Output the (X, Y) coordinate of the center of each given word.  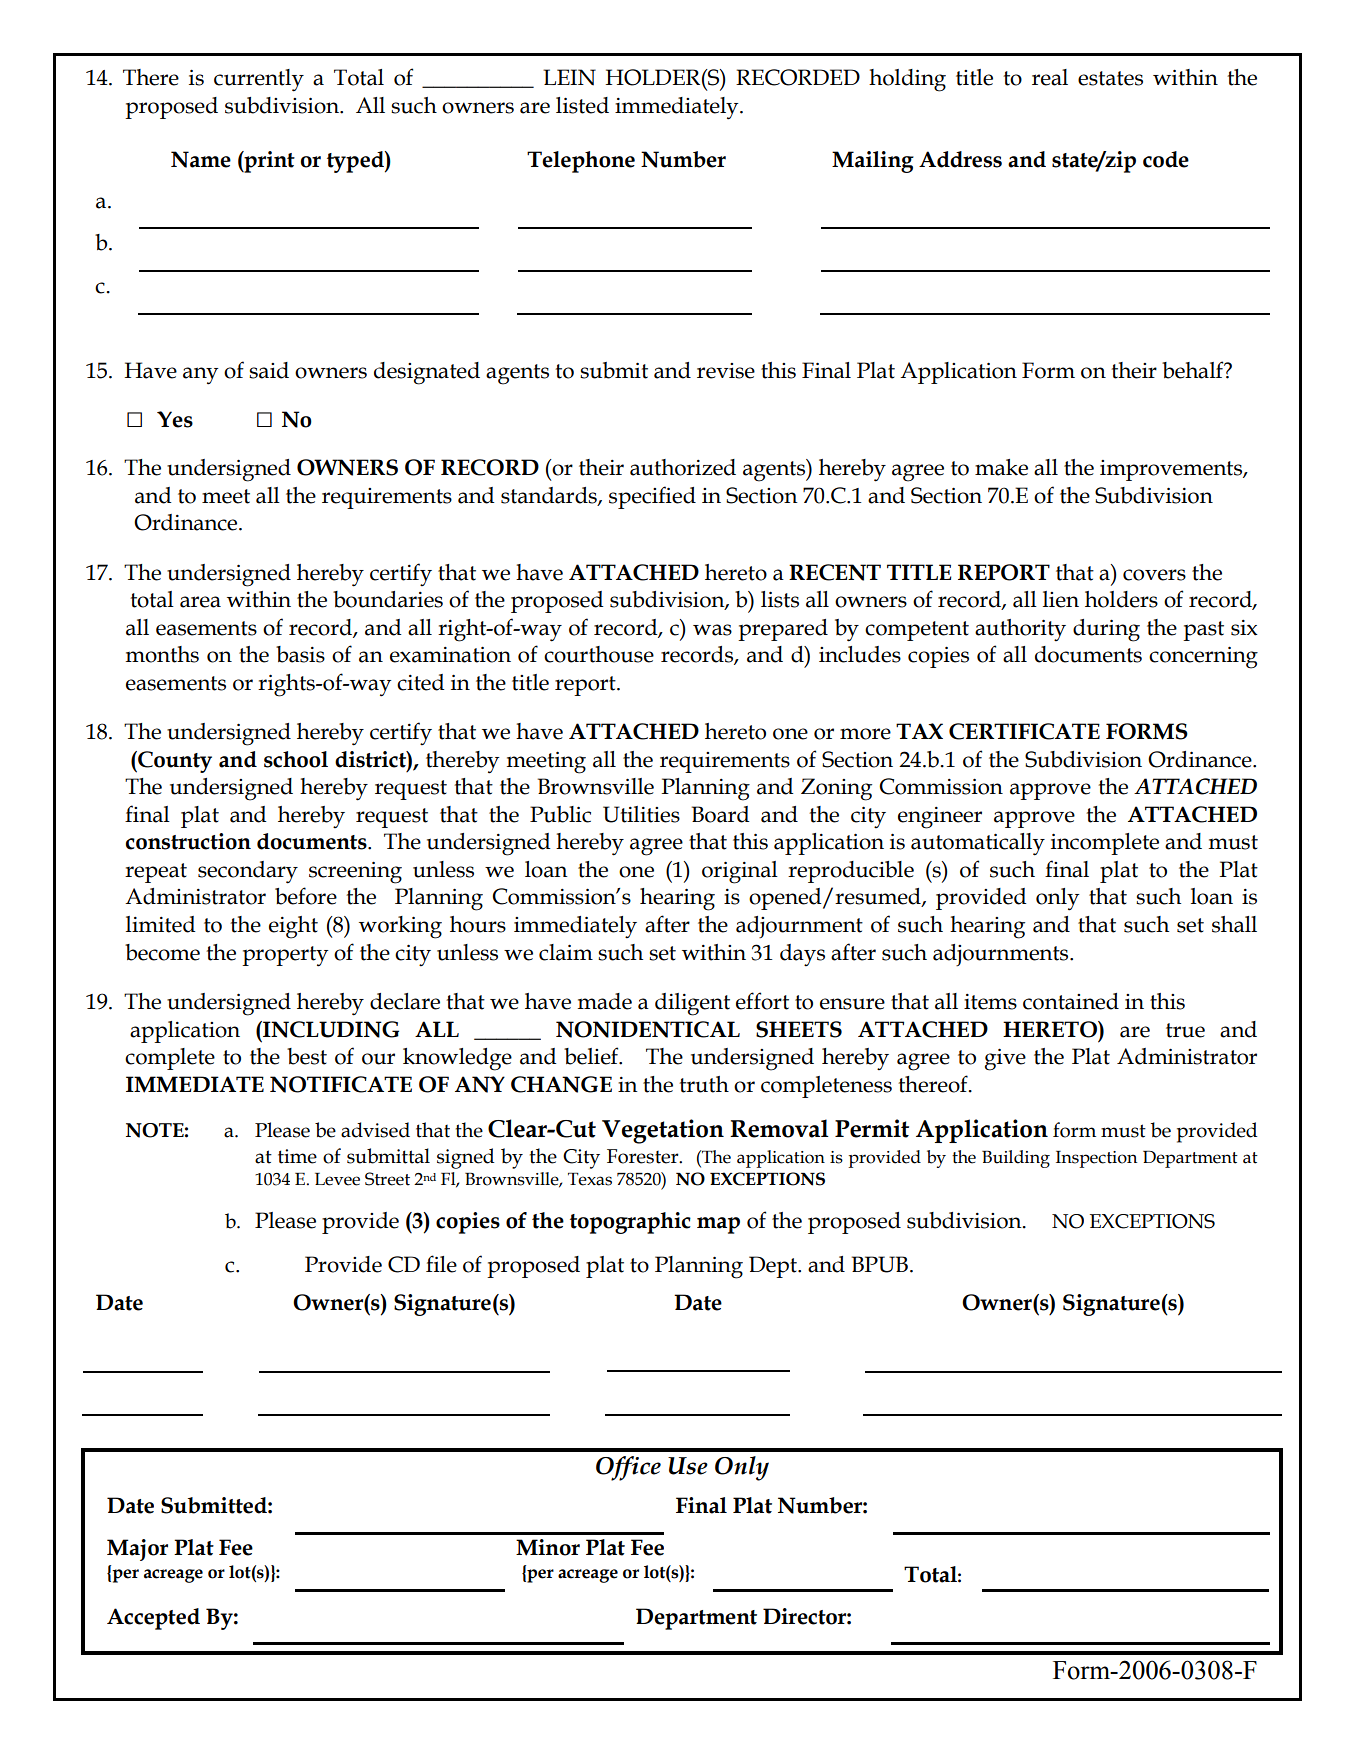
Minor (548, 1547)
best (307, 1056)
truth (704, 1084)
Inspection (1096, 1159)
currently (259, 80)
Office (628, 1468)
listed (582, 105)
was (712, 630)
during (1106, 630)
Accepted (153, 1619)
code (1166, 159)
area (200, 602)
